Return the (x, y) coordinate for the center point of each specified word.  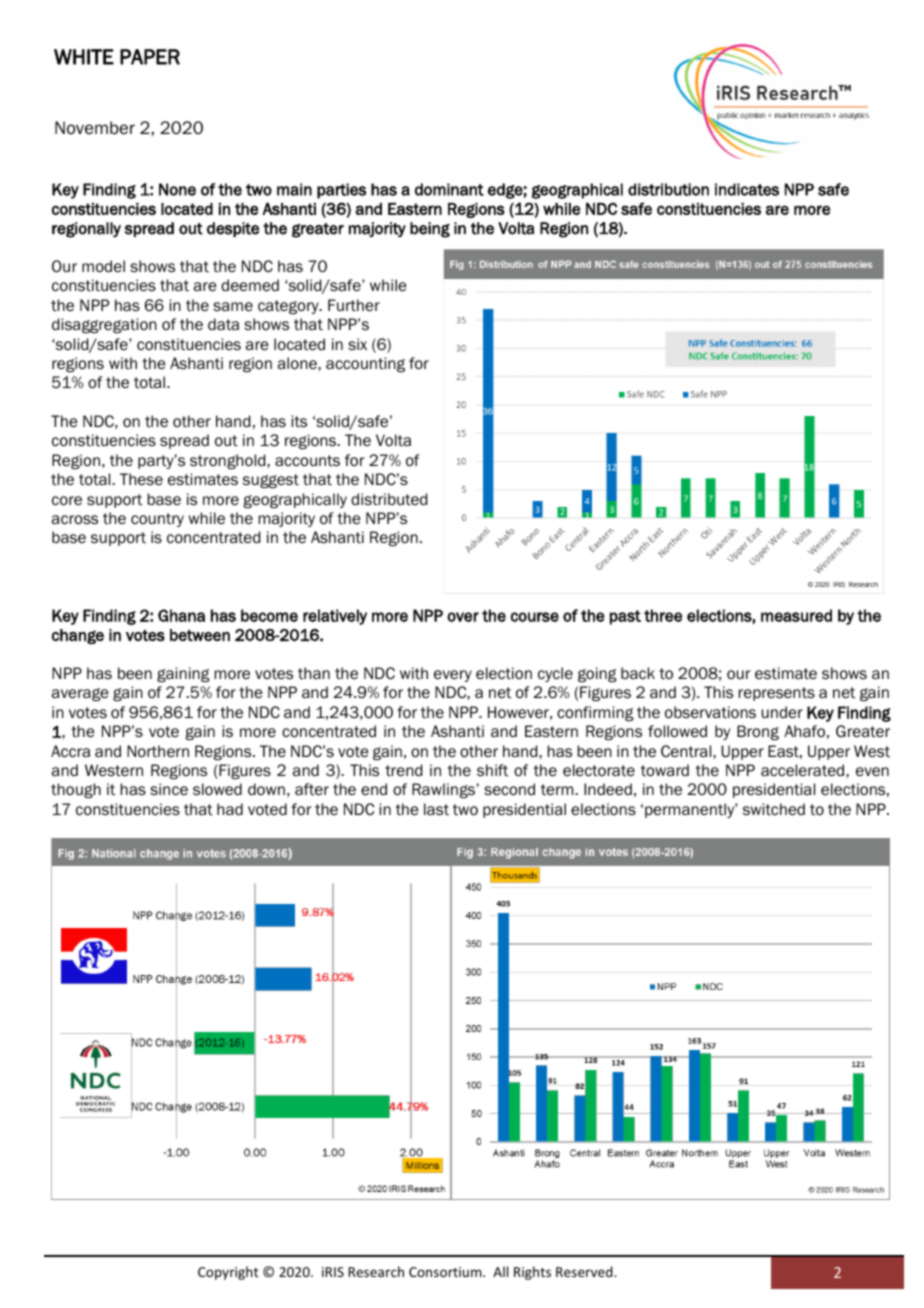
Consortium (446, 1272)
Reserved (585, 1271)
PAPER (150, 57)
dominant (449, 189)
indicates (747, 189)
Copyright (228, 1273)
